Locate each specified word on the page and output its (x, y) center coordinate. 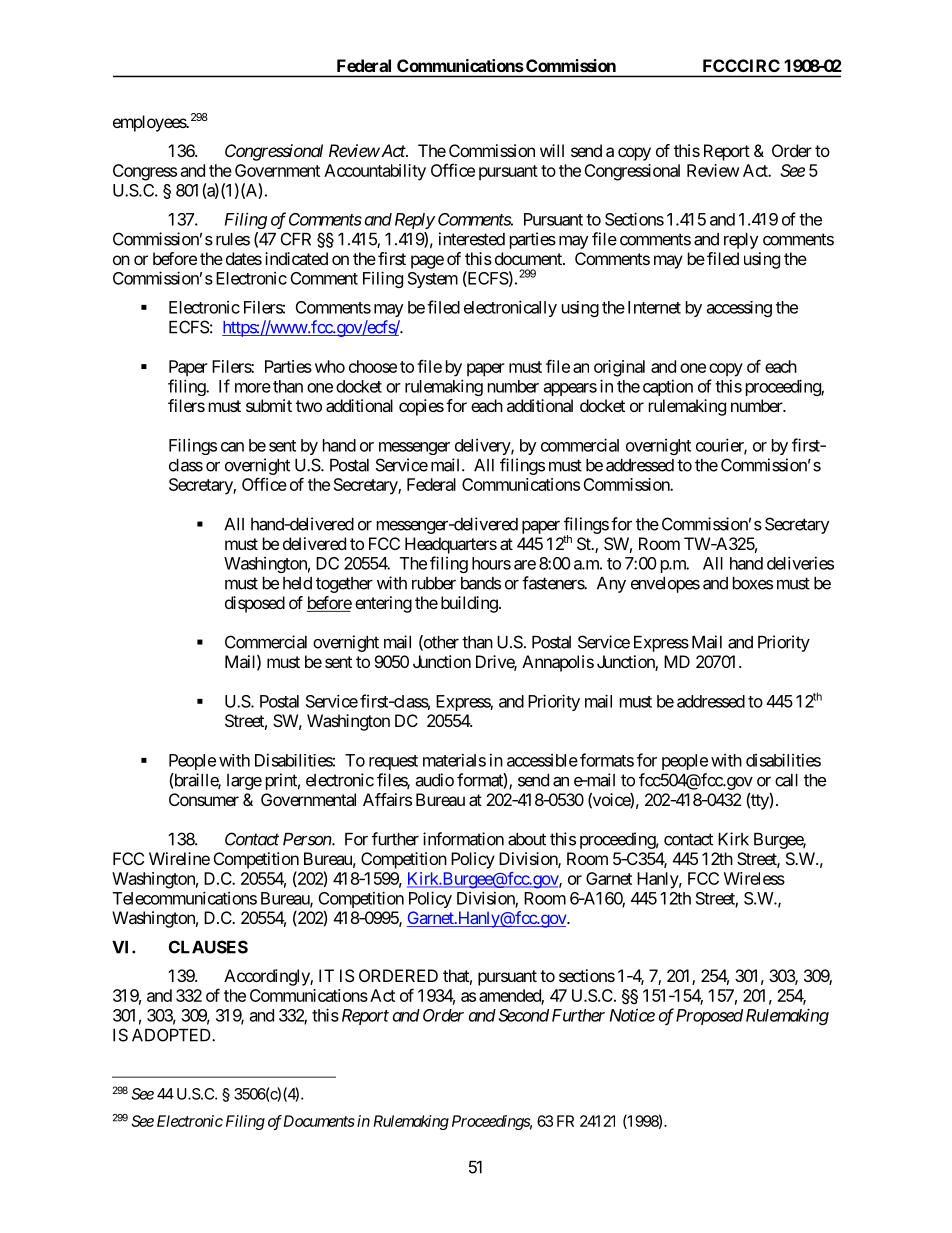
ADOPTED (172, 1035)
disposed (255, 604)
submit (269, 405)
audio (435, 780)
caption (668, 387)
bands (481, 583)
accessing (739, 309)
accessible (542, 760)
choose (373, 366)
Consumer (204, 799)
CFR (296, 239)
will (552, 150)
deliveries (800, 563)
